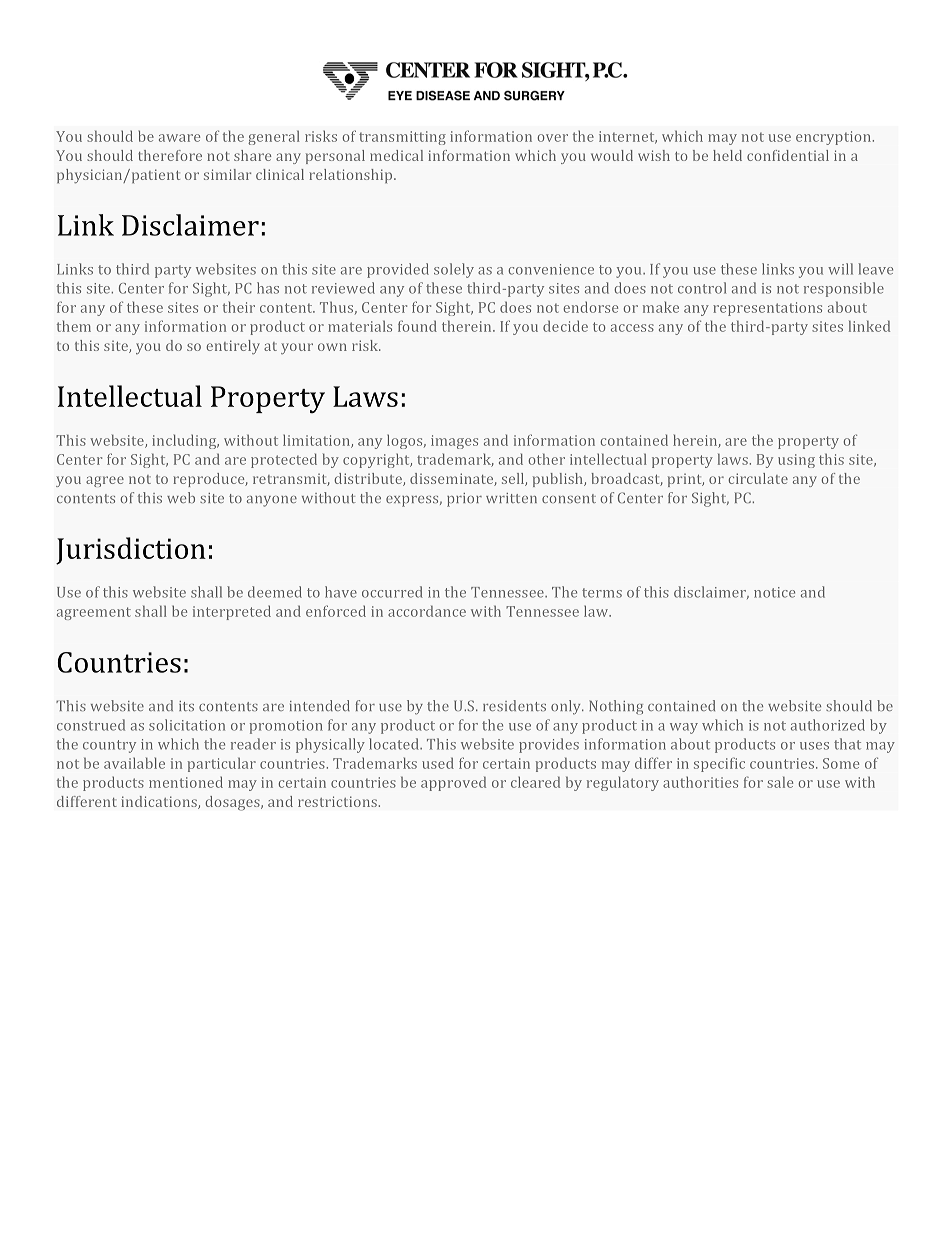 The image size is (952, 1233). I want to click on their, so click(239, 307).
